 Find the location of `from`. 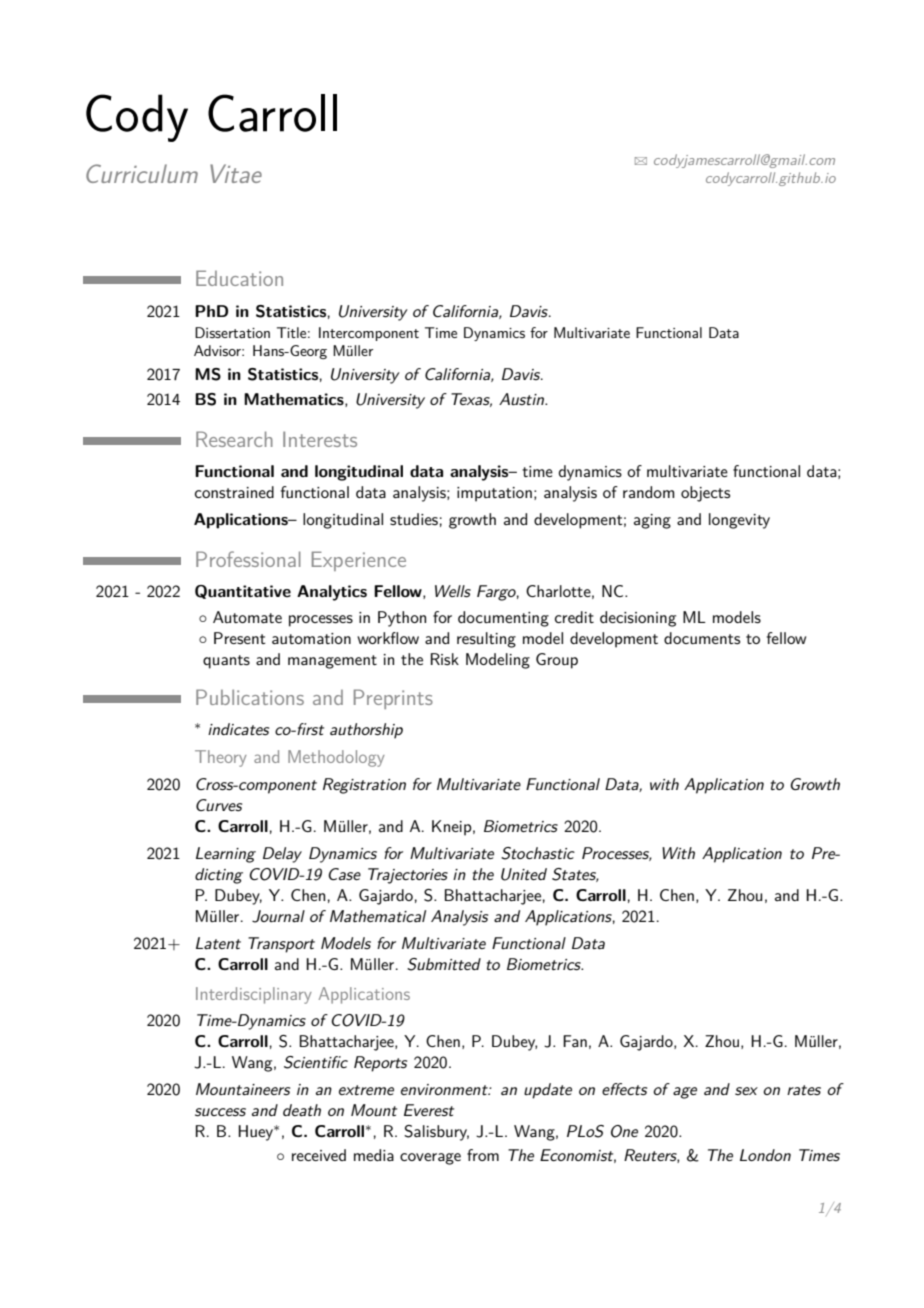

from is located at coordinates (483, 1155).
